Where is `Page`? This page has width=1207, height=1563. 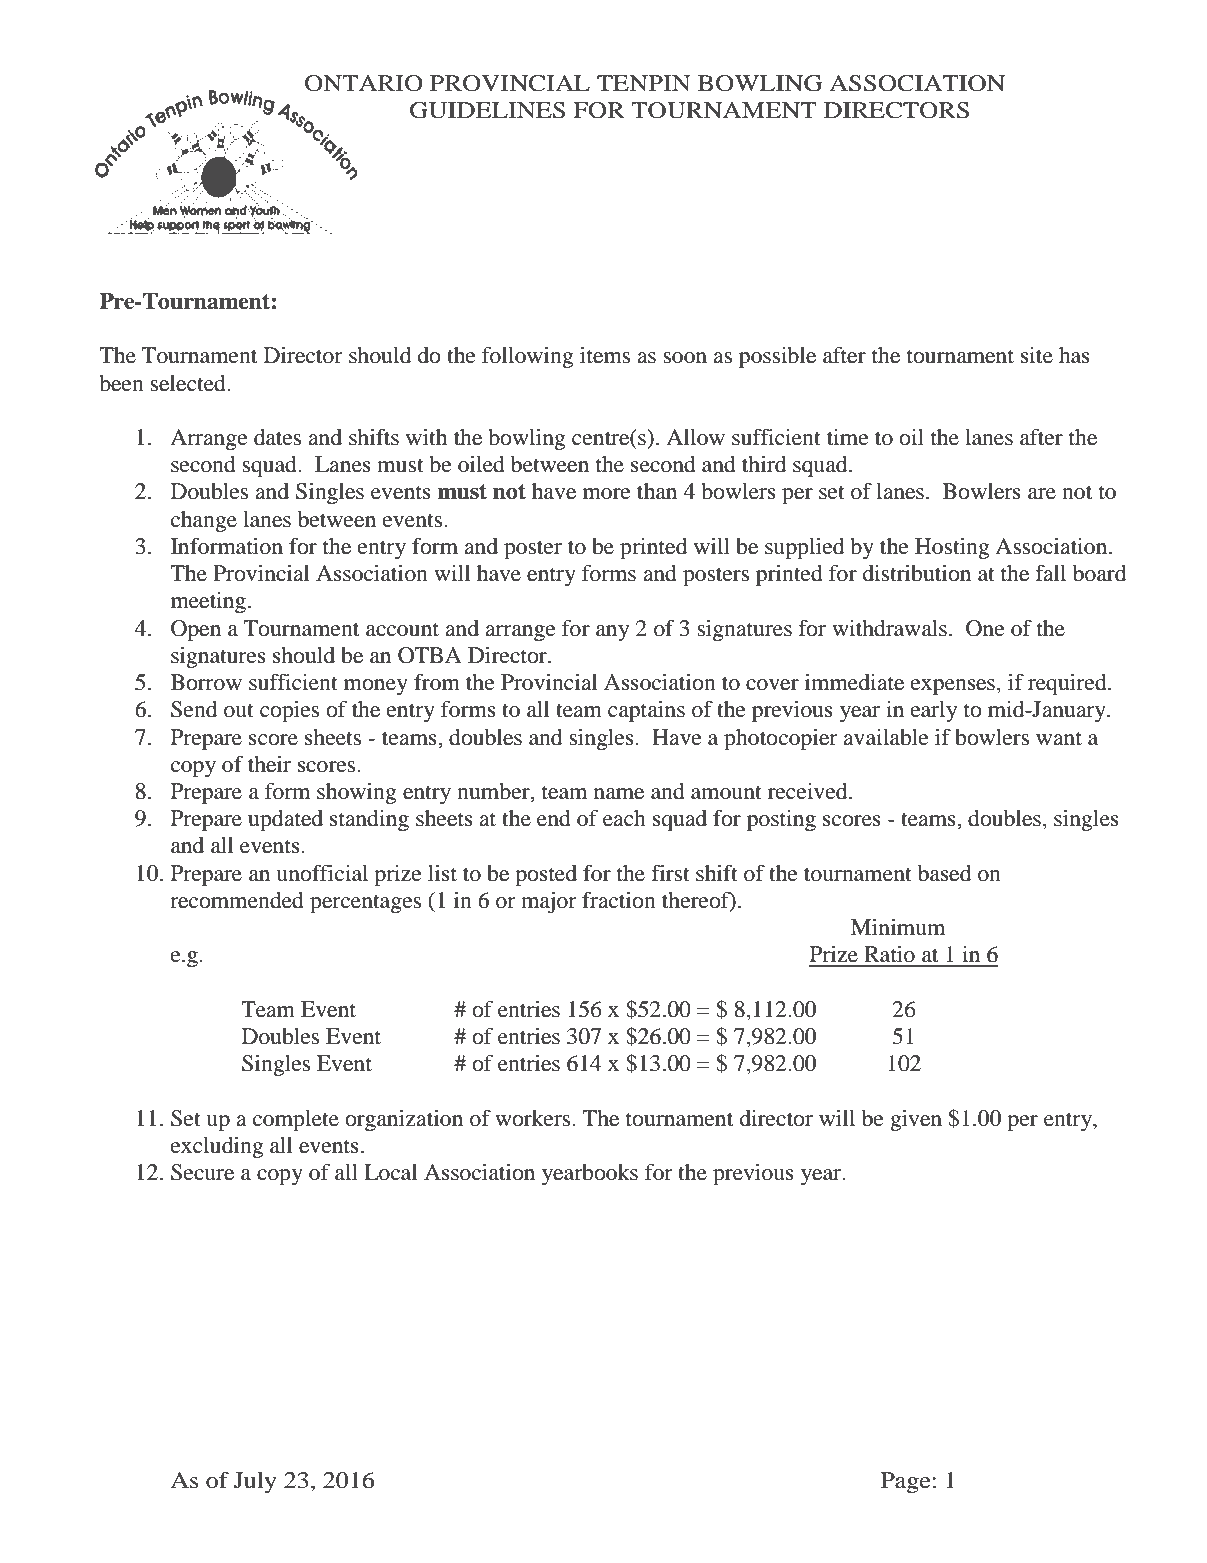 Page is located at coordinates (907, 1482).
